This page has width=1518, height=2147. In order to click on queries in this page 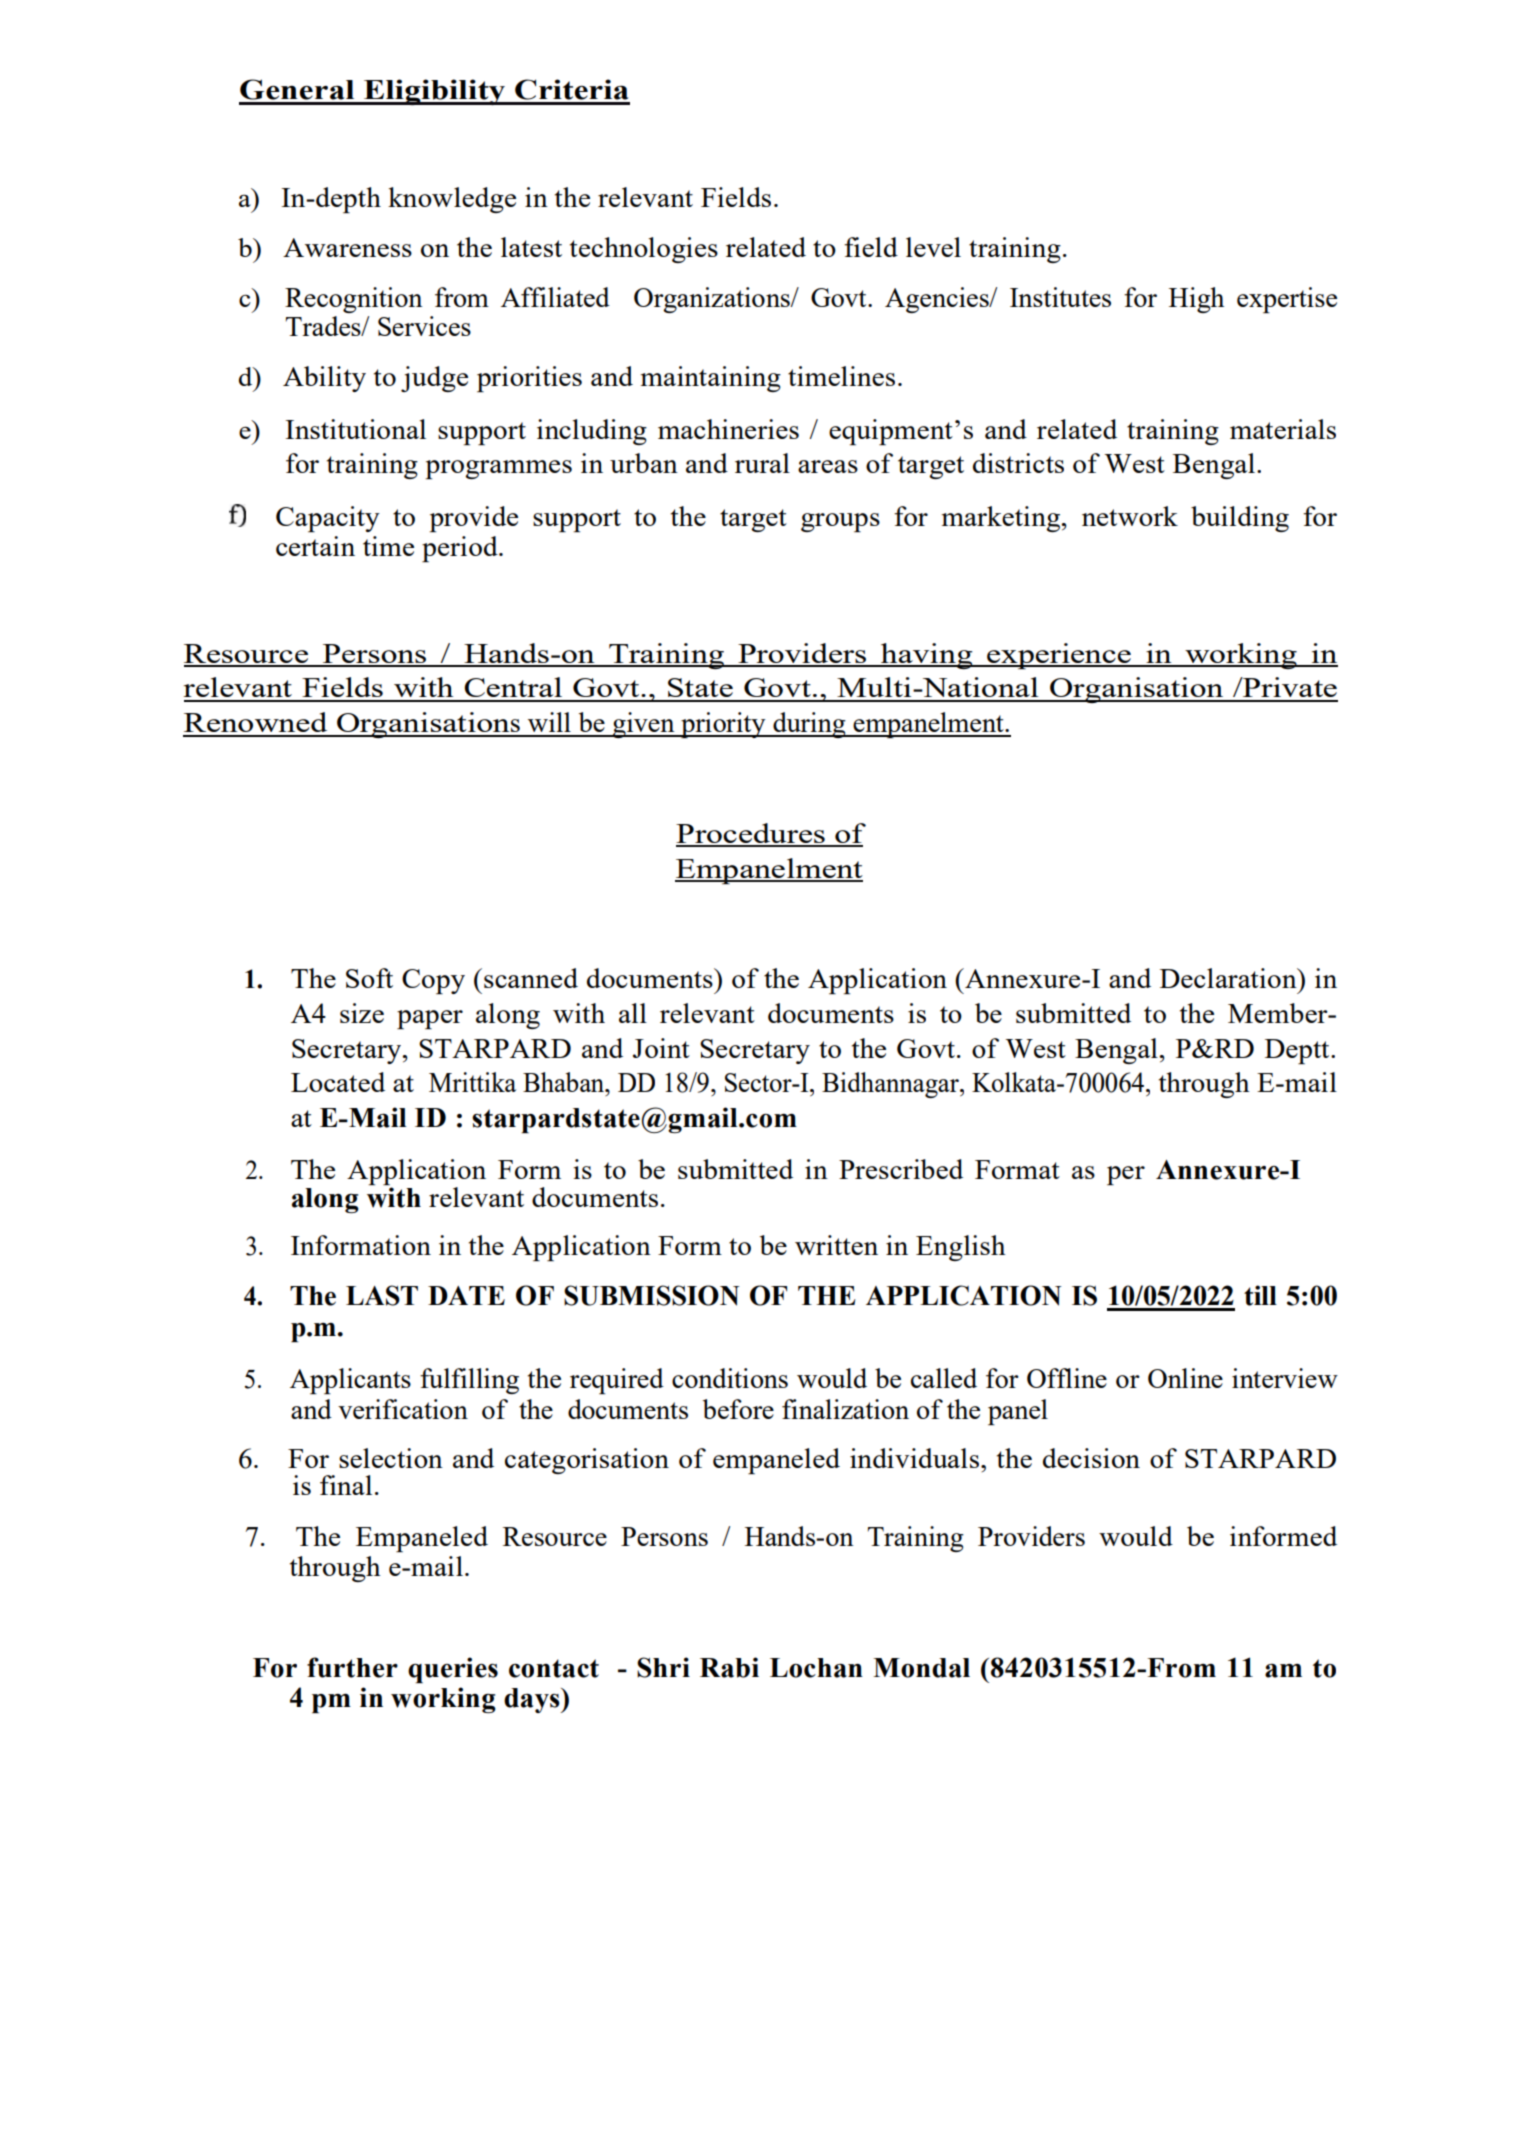, I will do `click(453, 1670)`.
